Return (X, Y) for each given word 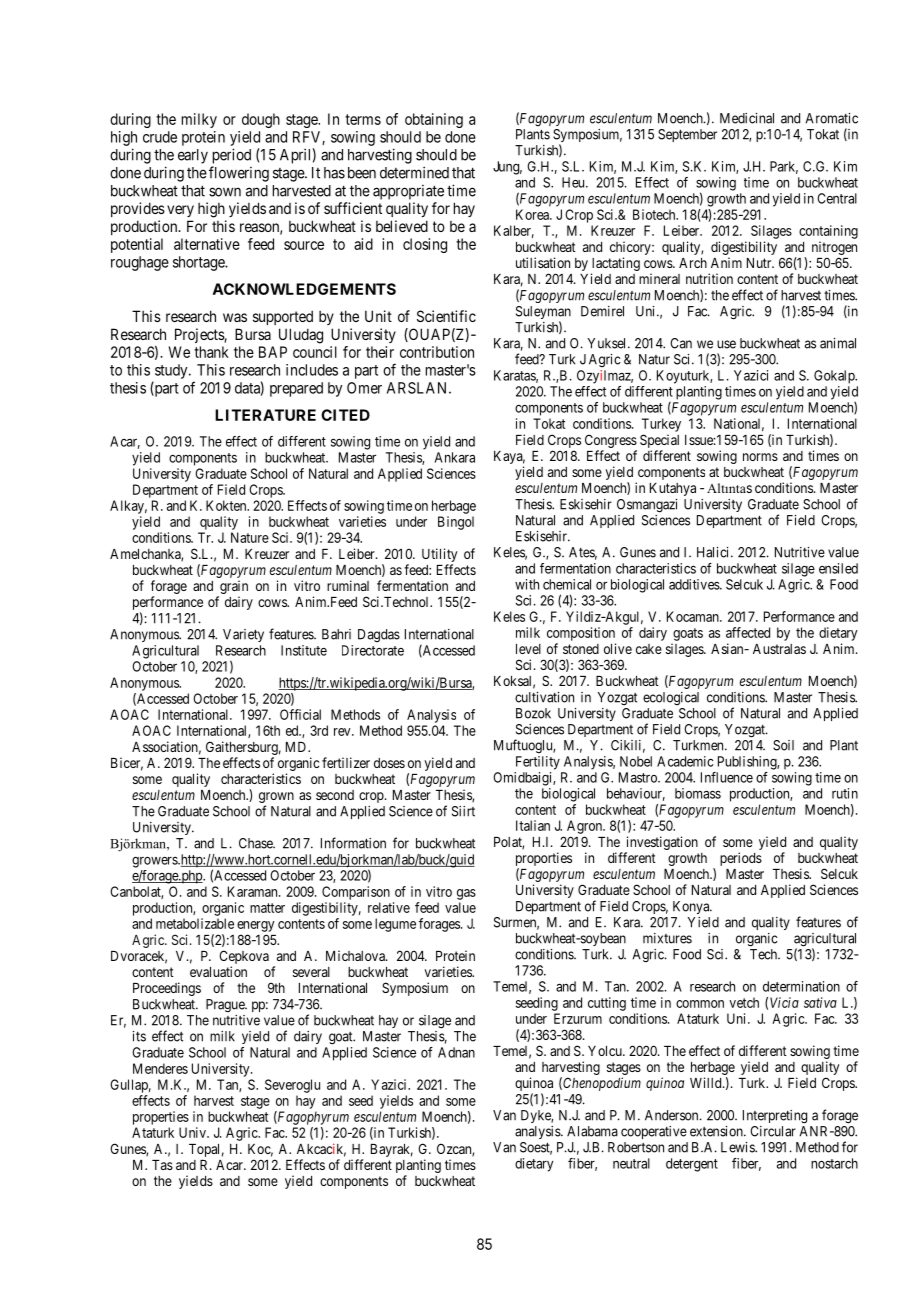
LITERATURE (265, 415)
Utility (439, 556)
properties (161, 1118)
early (193, 156)
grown (276, 799)
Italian (533, 825)
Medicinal (747, 118)
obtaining (434, 120)
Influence (727, 777)
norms (760, 457)
